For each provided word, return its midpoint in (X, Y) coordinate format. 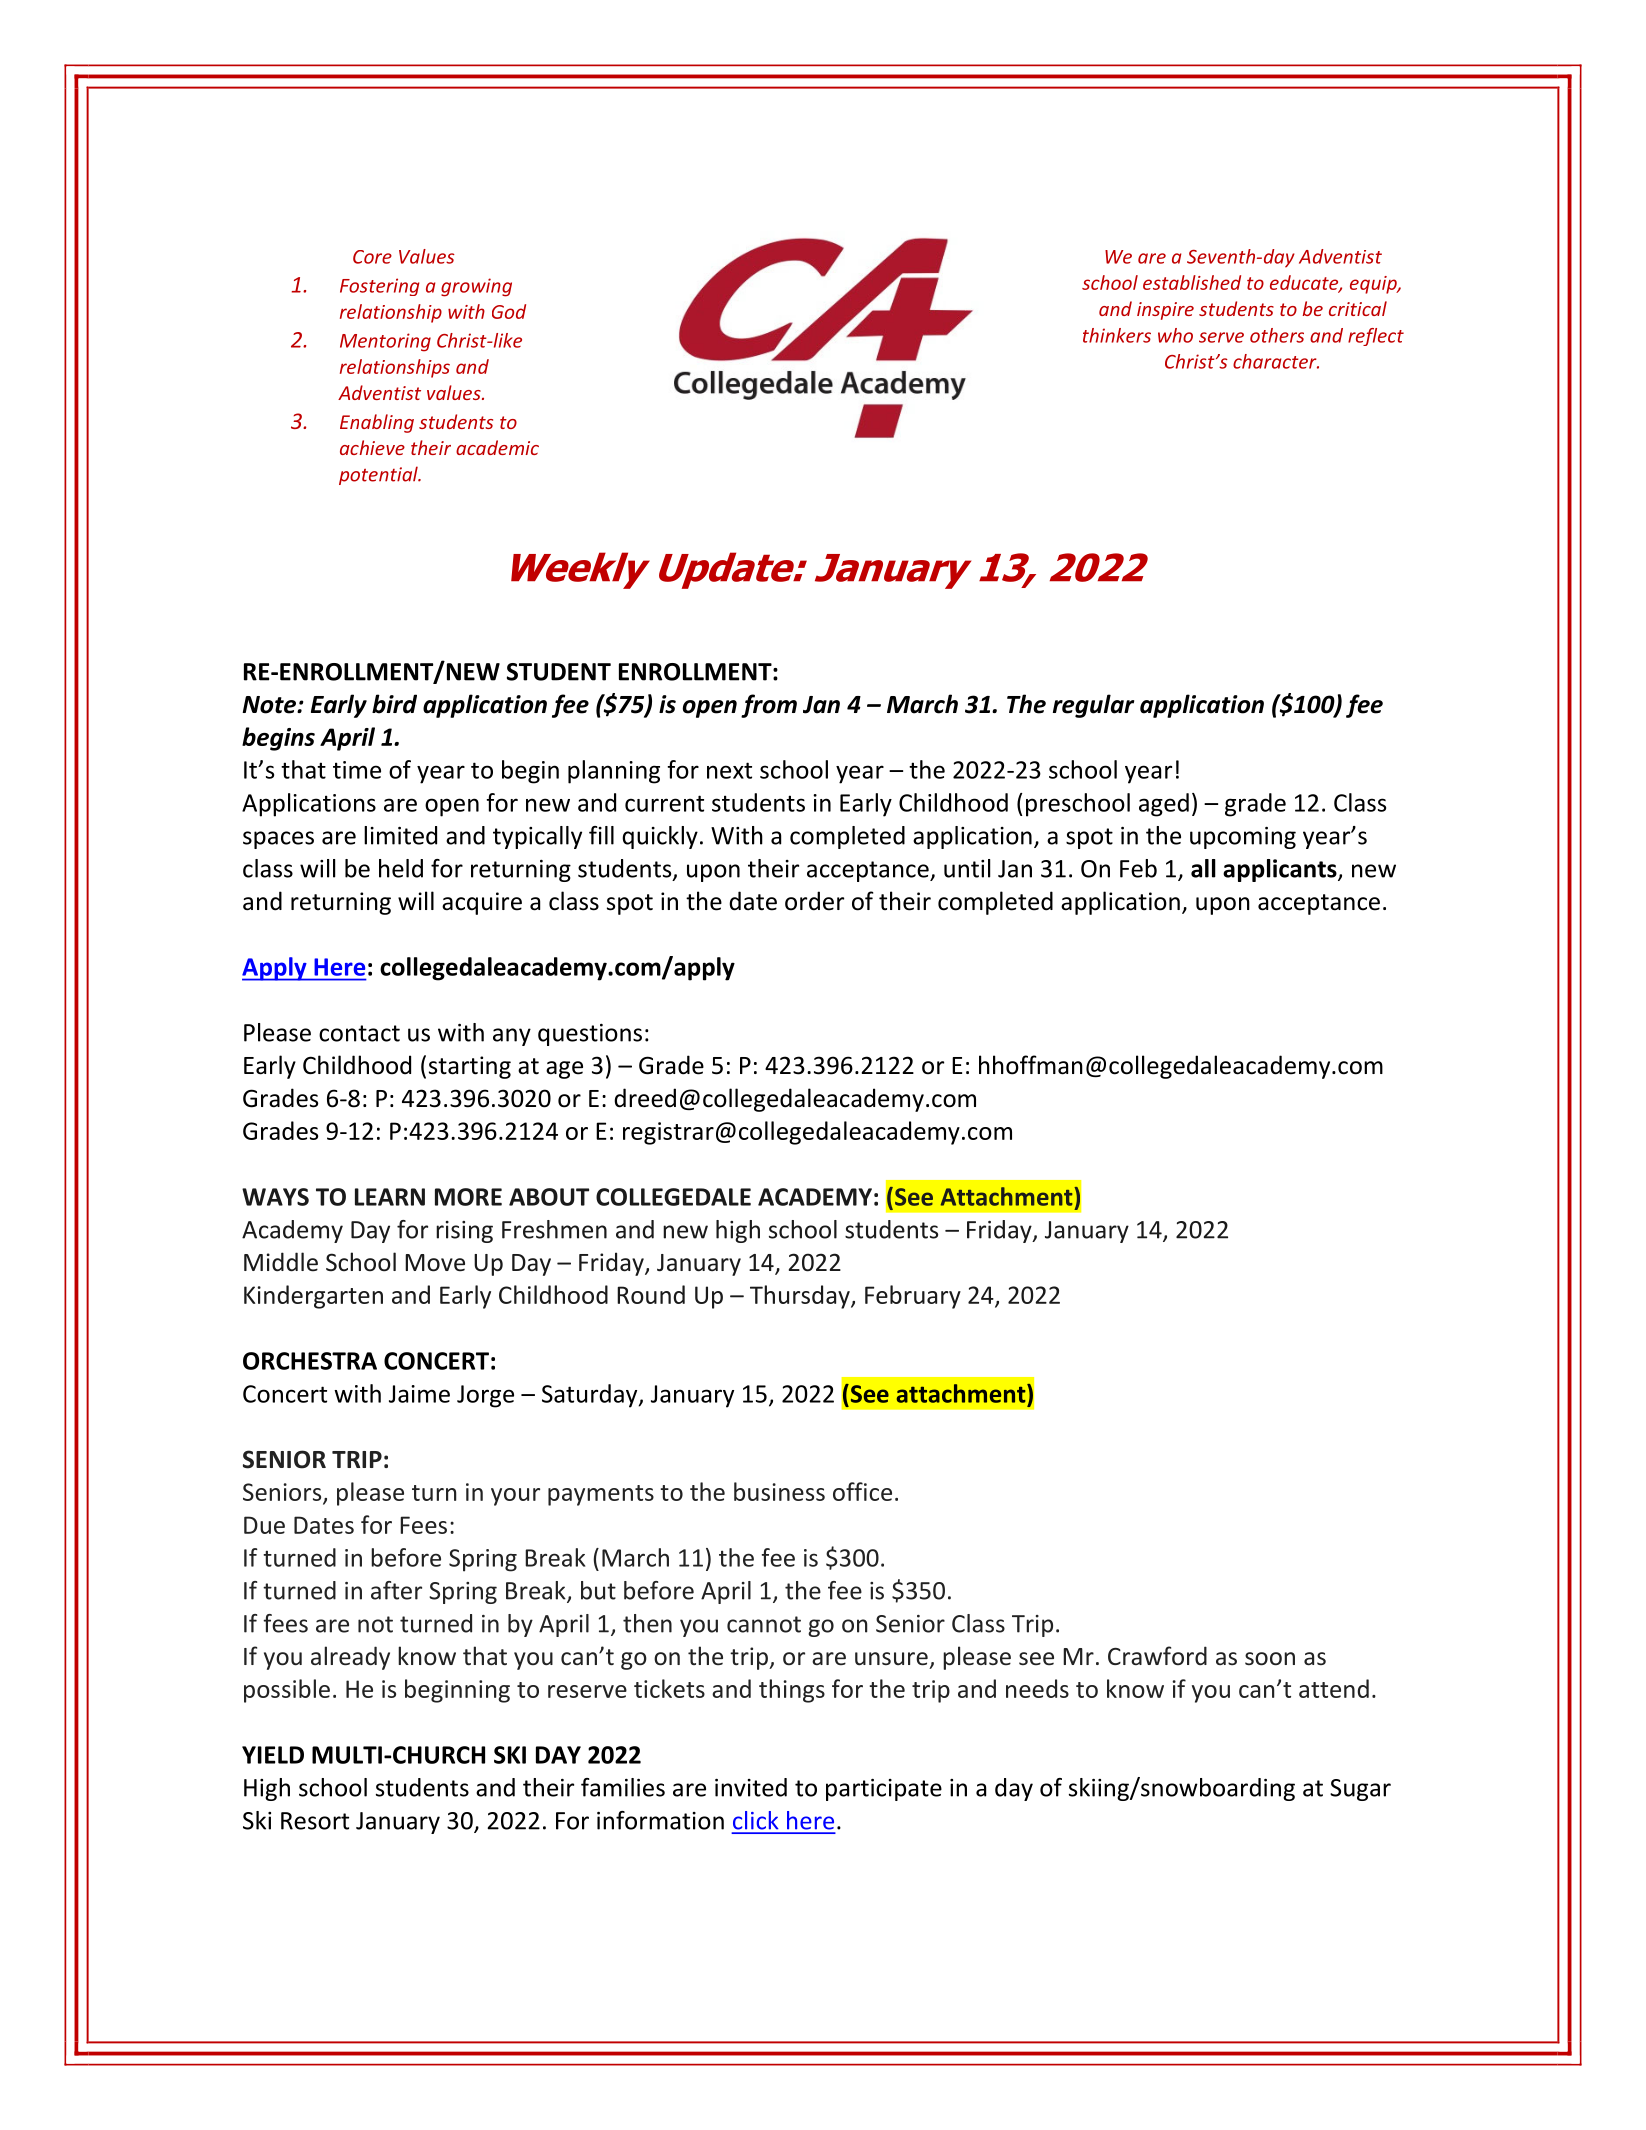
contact (359, 1033)
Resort (315, 1821)
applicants (1281, 870)
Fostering (380, 287)
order (814, 901)
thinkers (1117, 335)
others (1277, 335)
